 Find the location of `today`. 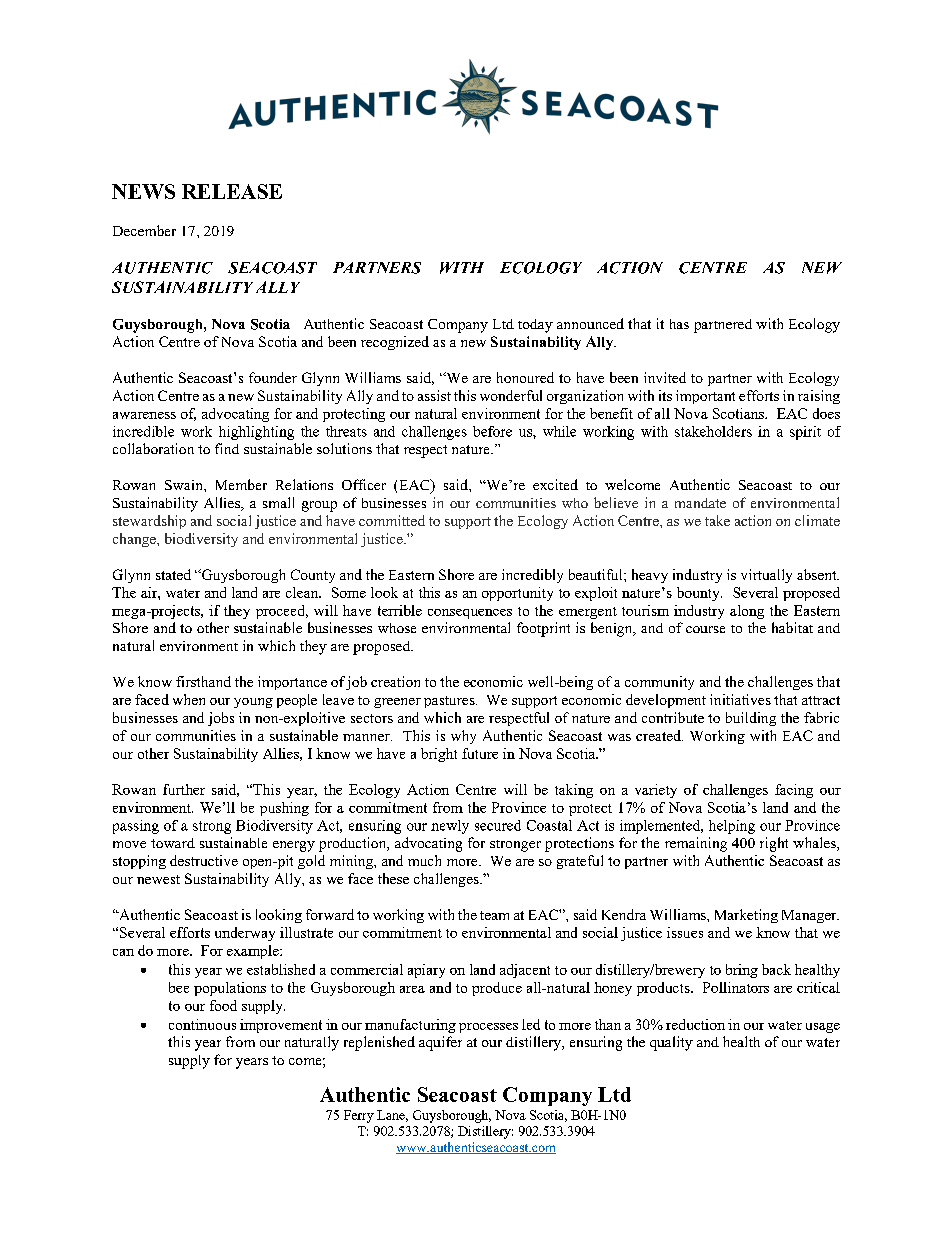

today is located at coordinates (535, 326).
